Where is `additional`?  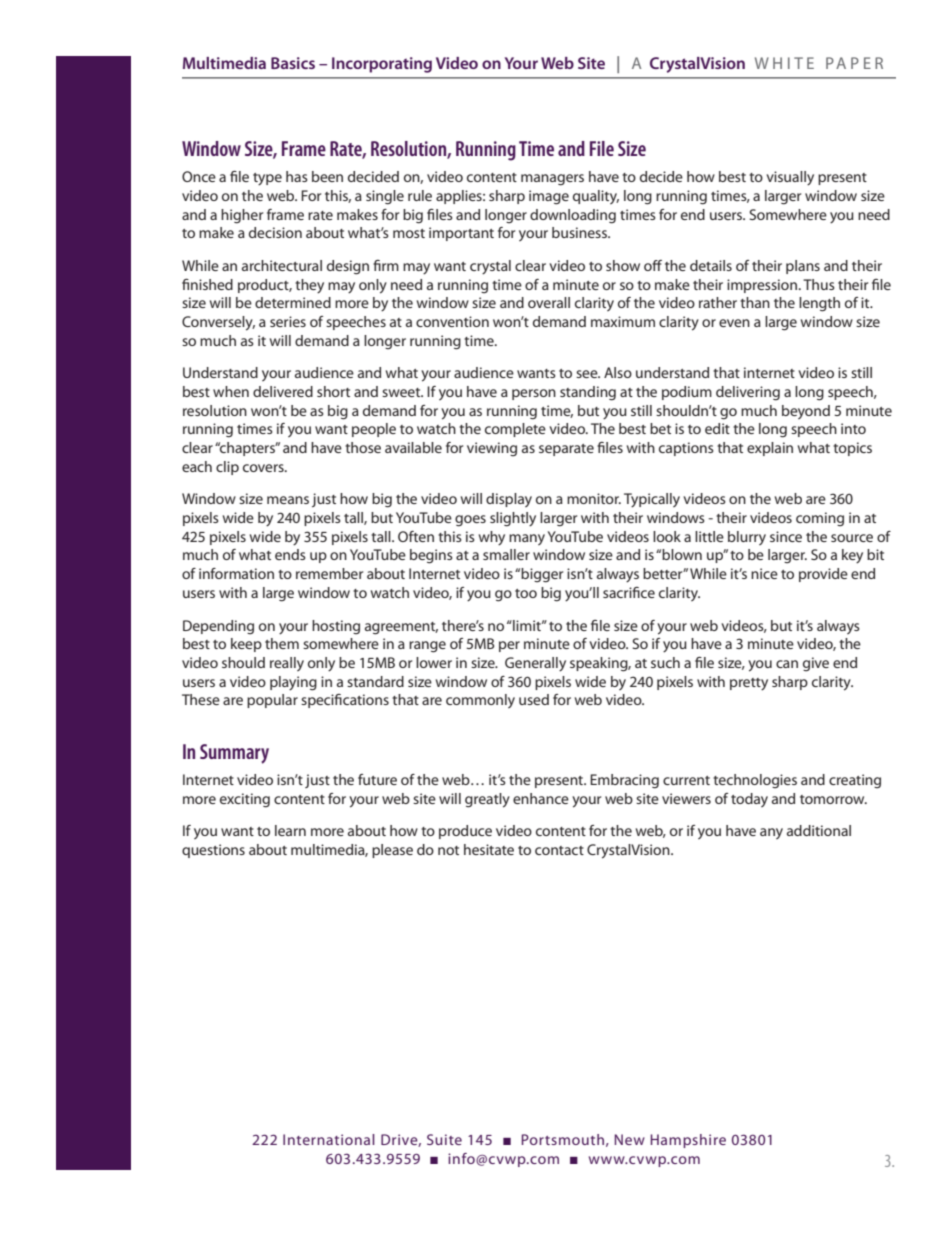
additional is located at coordinates (819, 830).
